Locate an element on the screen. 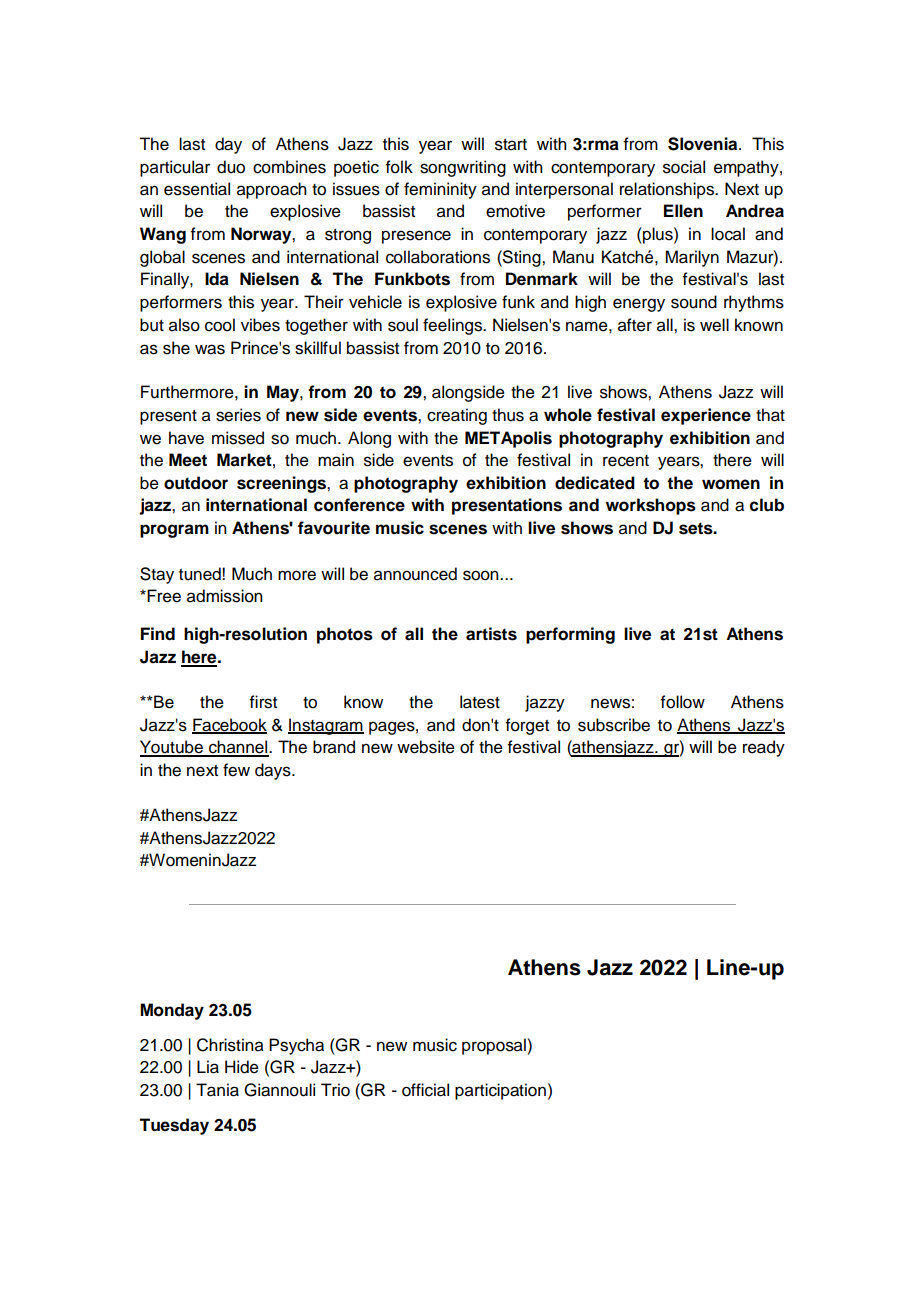  few is located at coordinates (236, 770).
